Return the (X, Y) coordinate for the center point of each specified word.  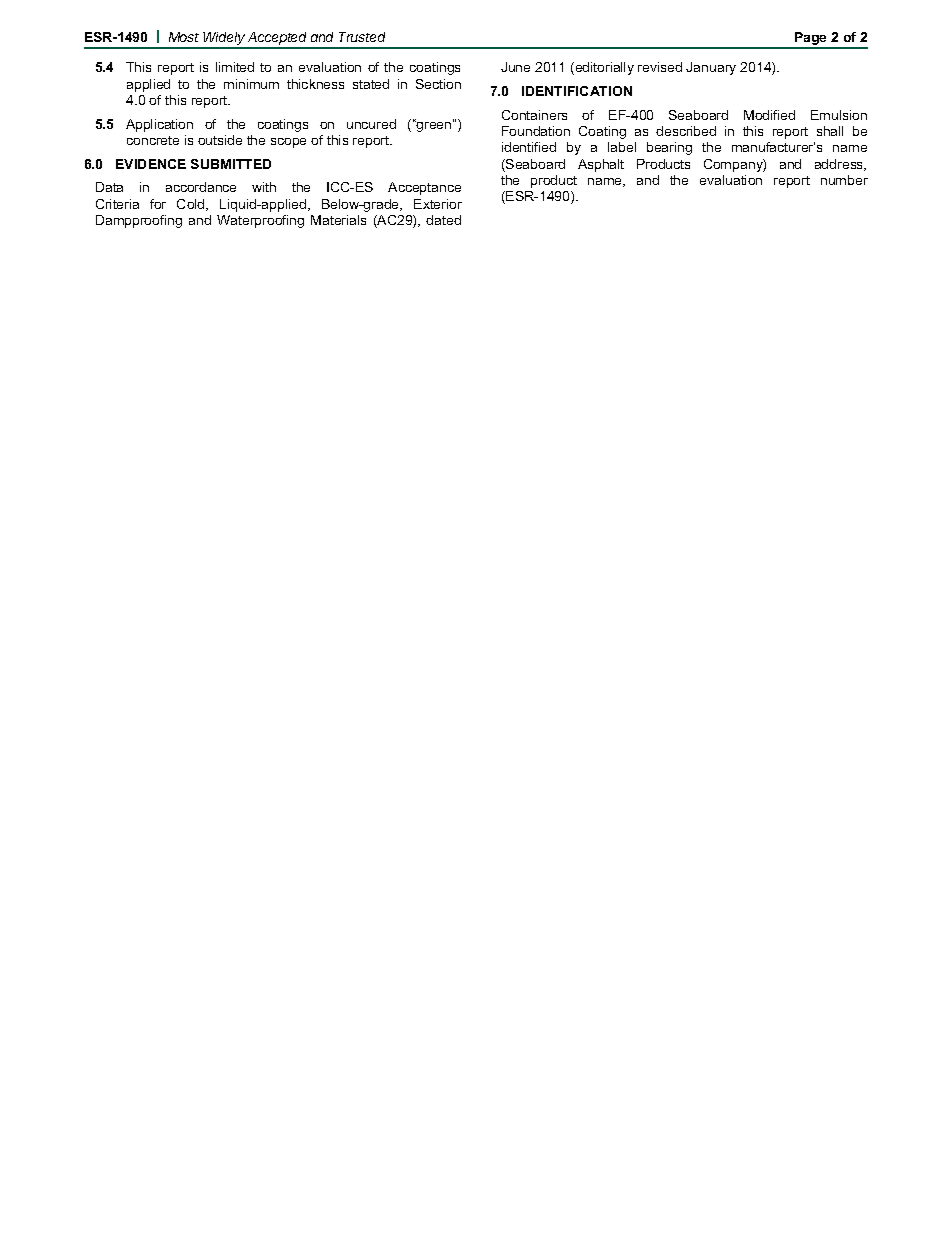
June (515, 67)
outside (220, 140)
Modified (769, 115)
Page (811, 40)
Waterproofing (260, 221)
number (844, 180)
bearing (669, 148)
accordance (201, 187)
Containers (534, 115)
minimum (251, 84)
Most (184, 37)
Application (159, 125)
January (711, 68)
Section (438, 84)
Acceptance (424, 188)
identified (529, 147)
